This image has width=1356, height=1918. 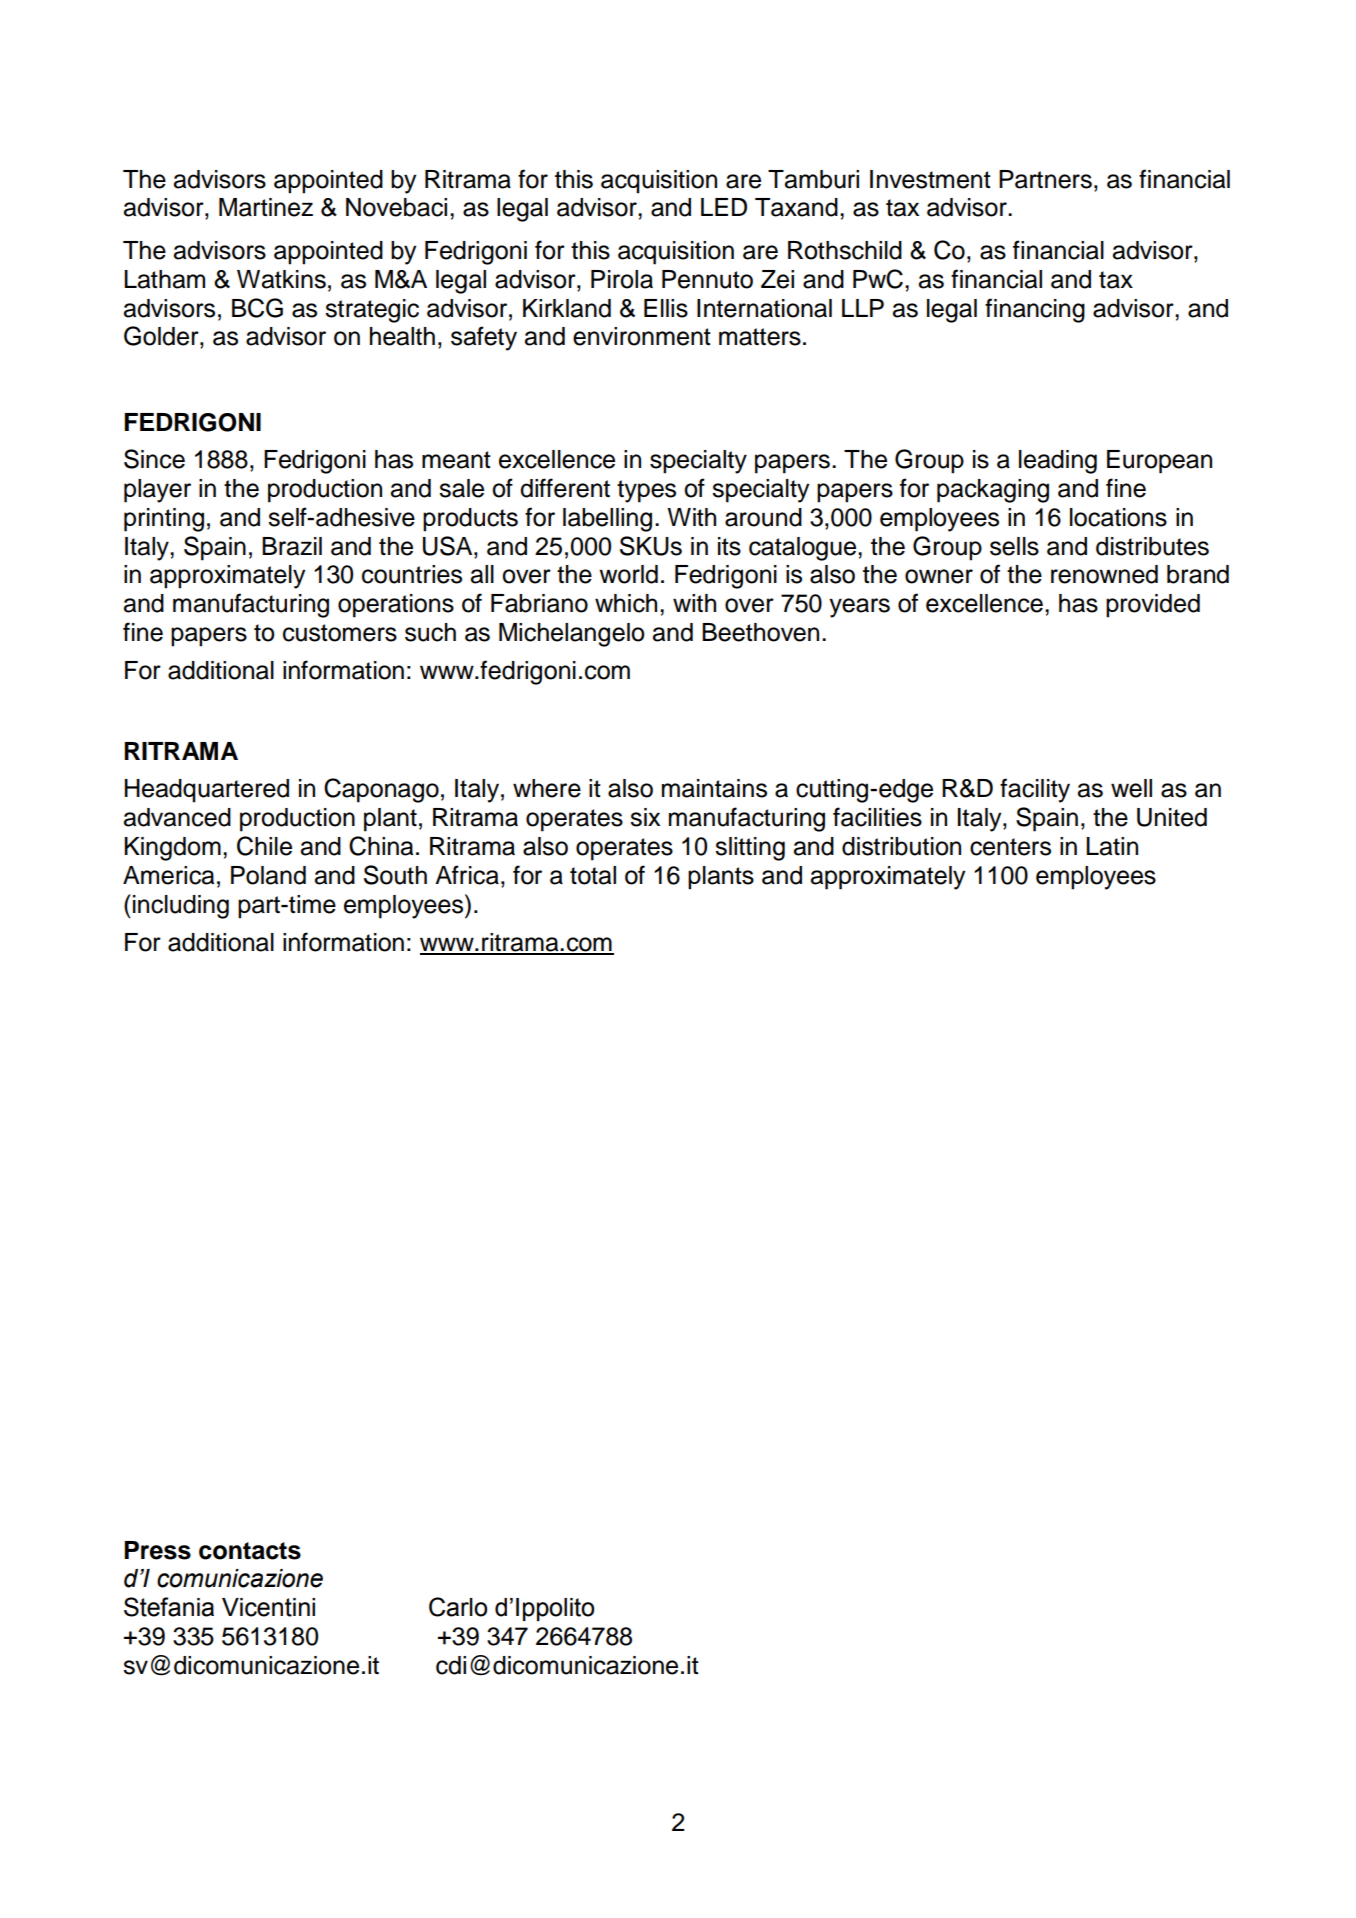 What do you see at coordinates (1112, 846) in the image?
I see `Latin` at bounding box center [1112, 846].
